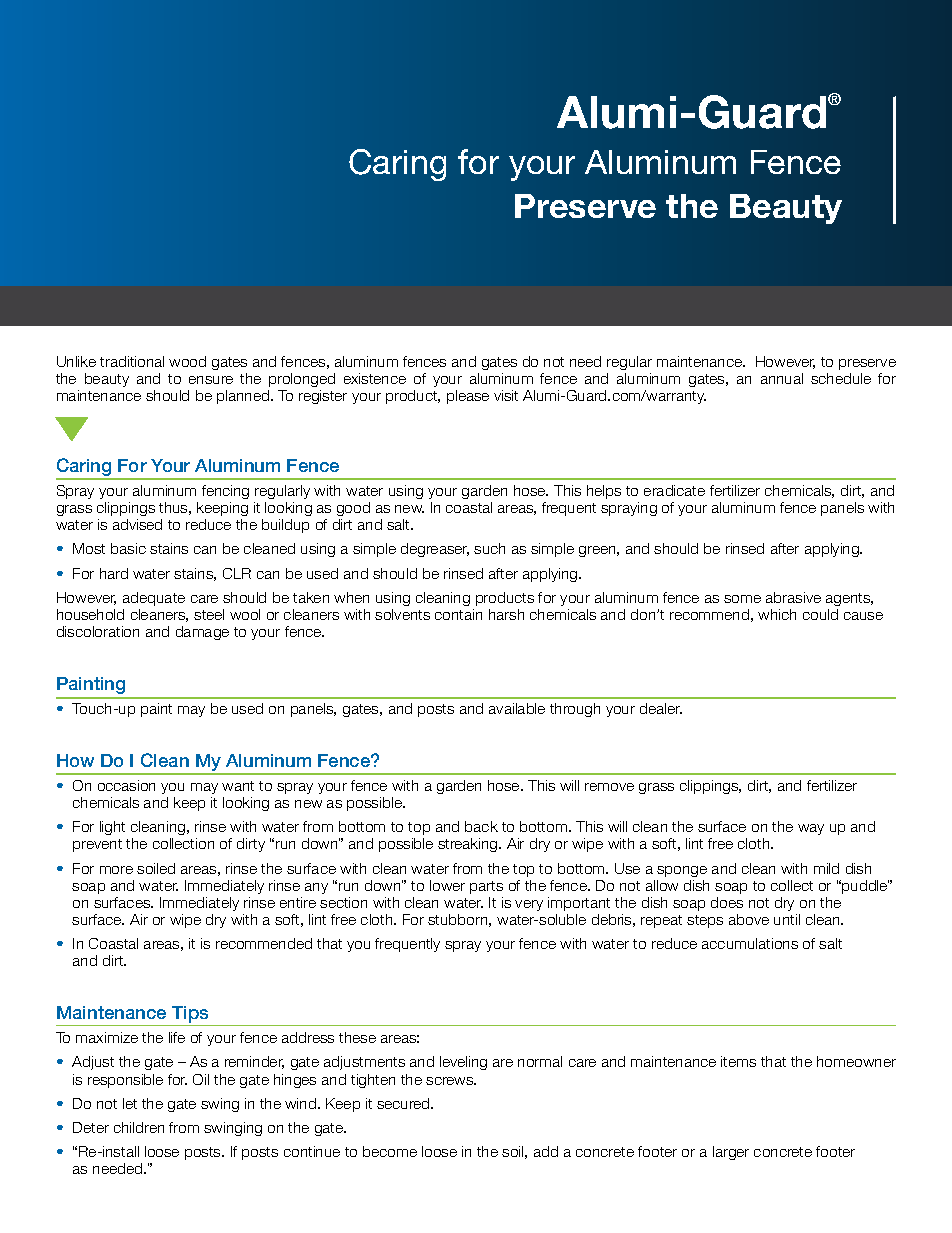  What do you see at coordinates (529, 905) in the page?
I see `very` at bounding box center [529, 905].
